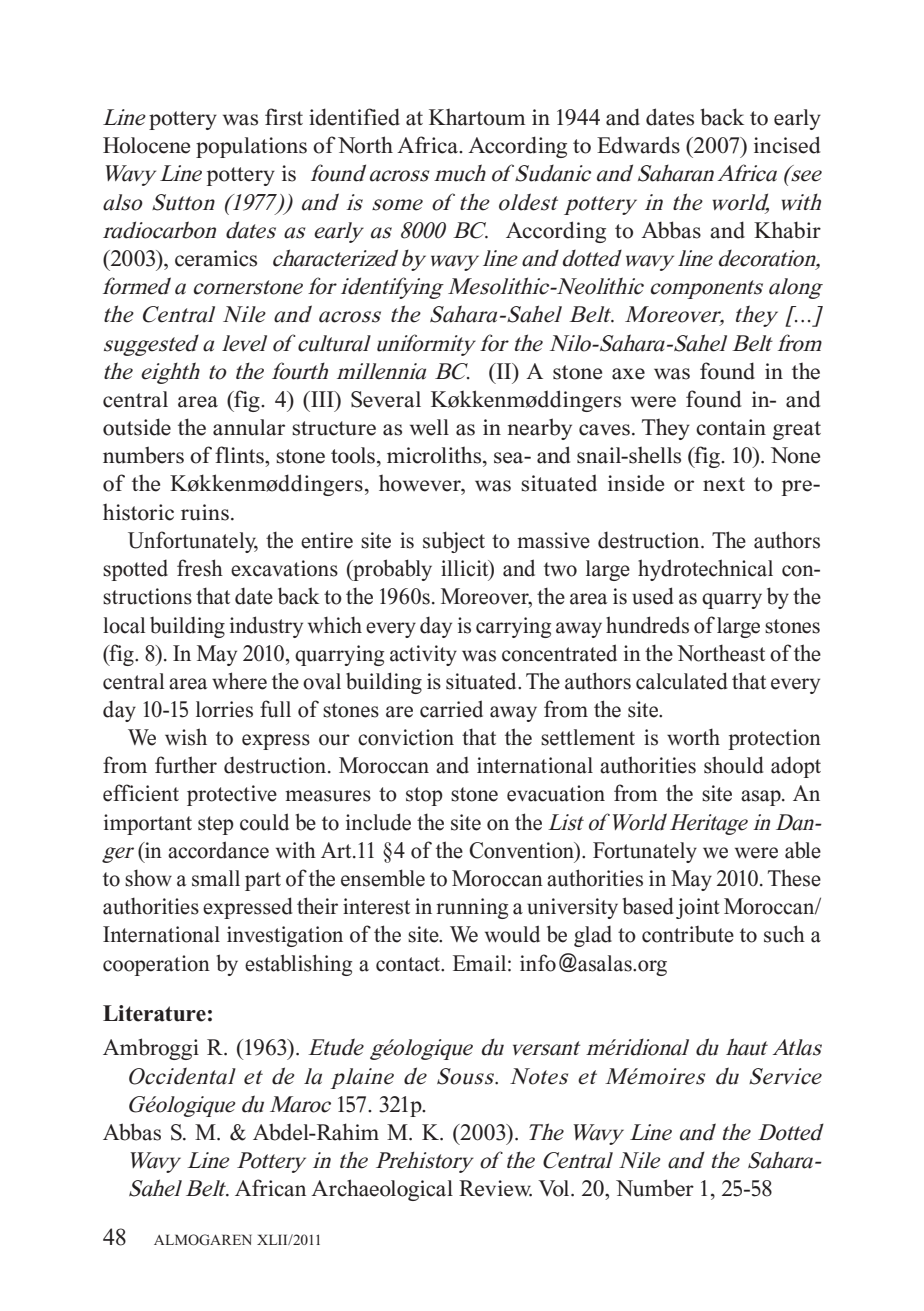  Describe the element at coordinates (460, 173) in the screenshot. I see `much` at that location.
